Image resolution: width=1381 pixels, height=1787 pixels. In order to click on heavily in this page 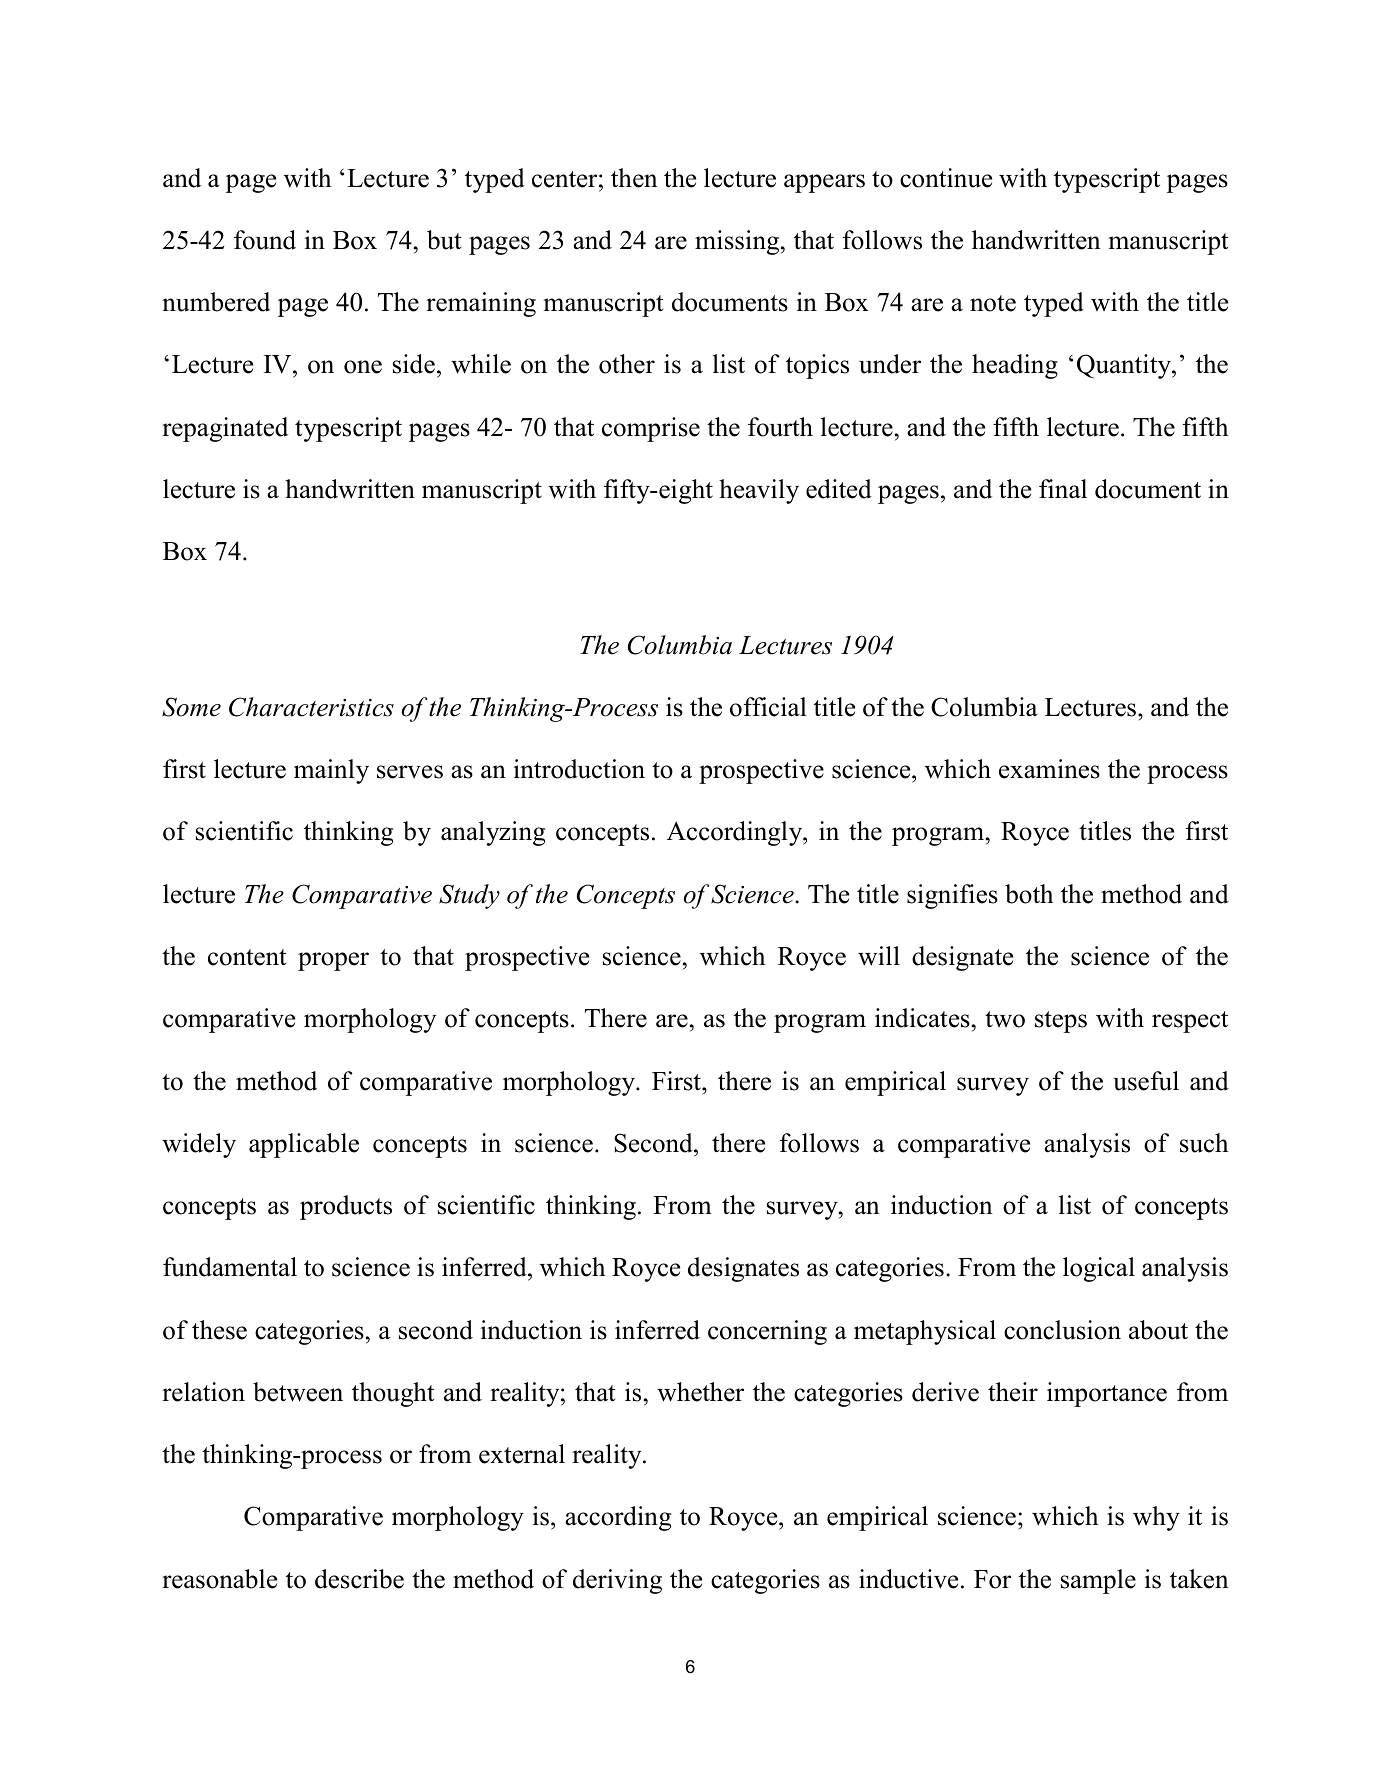, I will do `click(759, 491)`.
